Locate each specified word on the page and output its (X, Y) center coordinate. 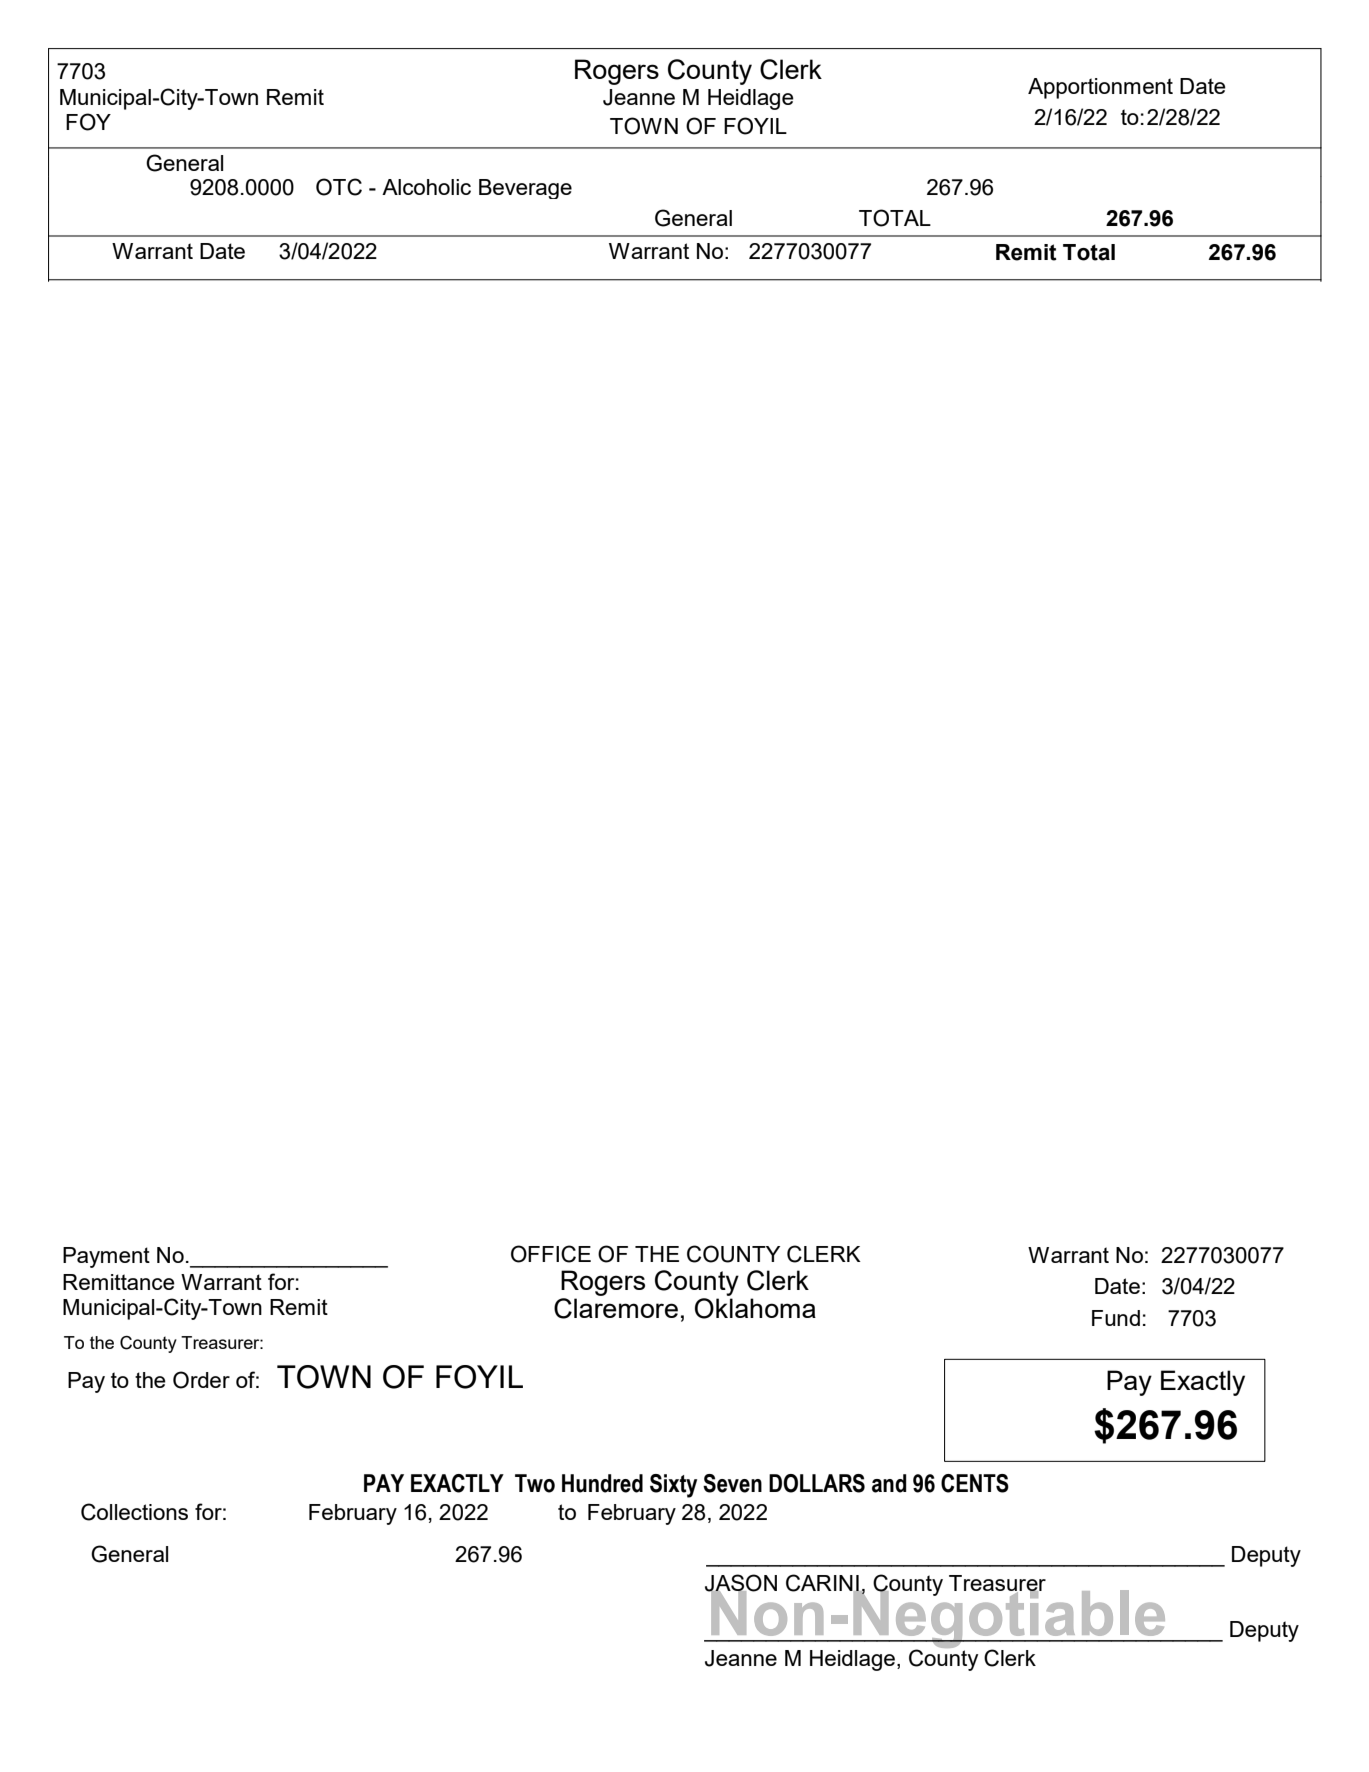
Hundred (602, 1483)
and (889, 1483)
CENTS (975, 1483)
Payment (106, 1257)
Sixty (673, 1486)
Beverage (525, 189)
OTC (339, 187)
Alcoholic (426, 187)
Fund (1116, 1318)
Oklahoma (755, 1308)
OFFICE (551, 1254)
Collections (134, 1512)
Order (201, 1380)
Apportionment (1100, 88)
